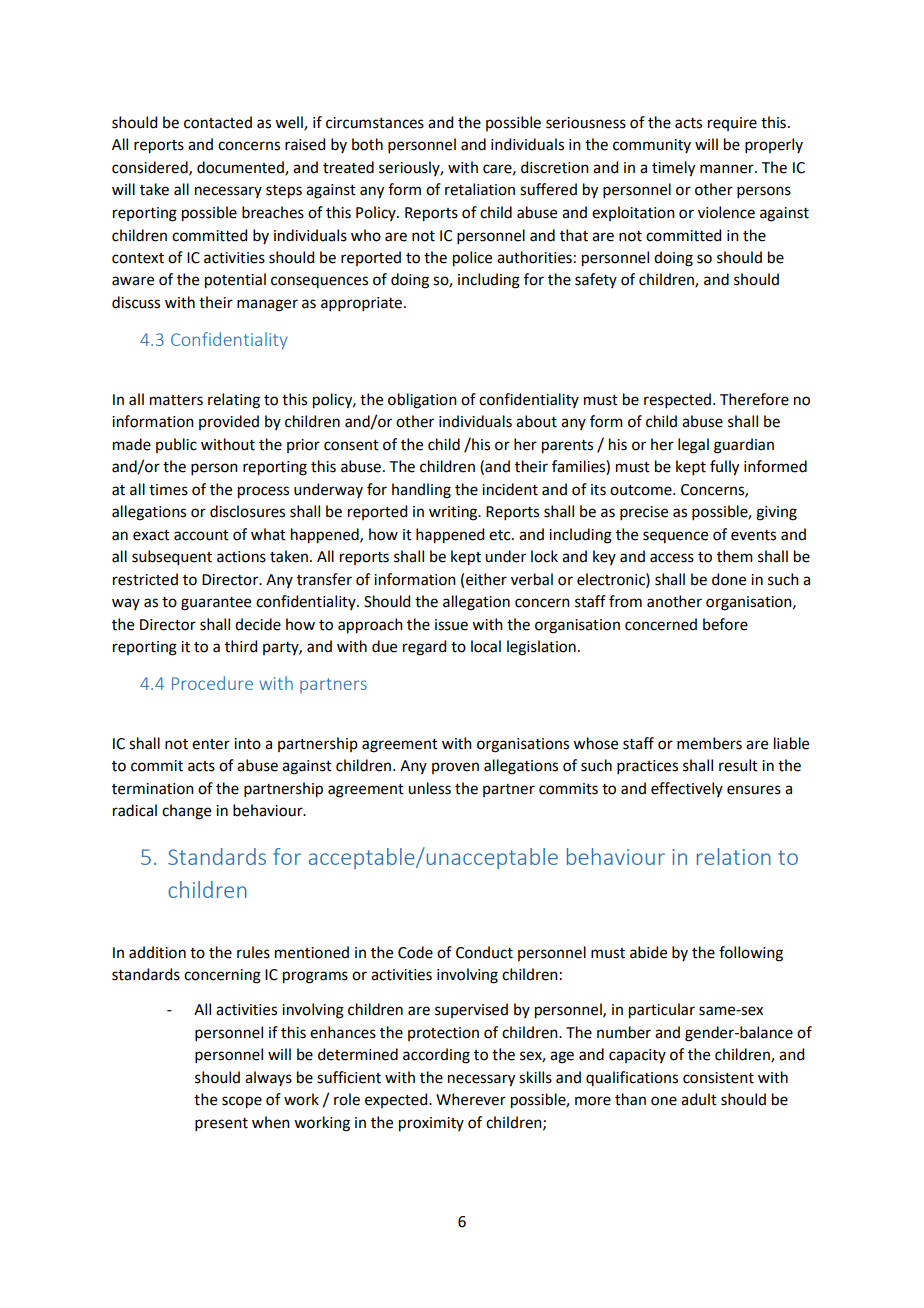 This screenshot has width=924, height=1308. What do you see at coordinates (728, 169) in the screenshot?
I see `manner` at bounding box center [728, 169].
